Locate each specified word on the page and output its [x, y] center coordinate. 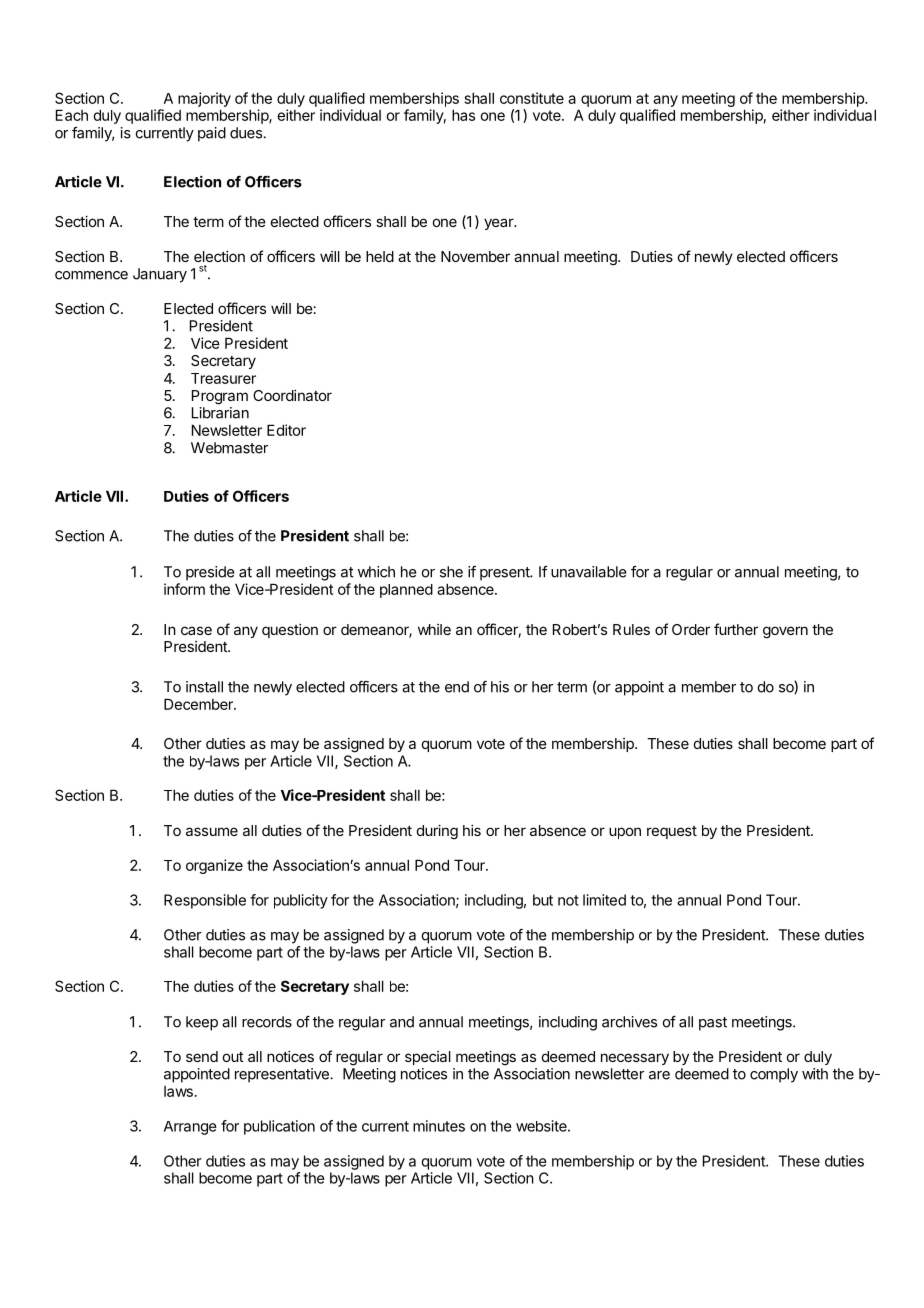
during [437, 832]
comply [774, 1075]
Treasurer [223, 378]
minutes [439, 1126]
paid [212, 134]
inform [184, 589]
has [463, 115]
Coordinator [292, 395]
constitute [532, 98]
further [736, 629]
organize [214, 866]
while [434, 629]
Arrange [190, 1128]
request [672, 832]
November [475, 256]
